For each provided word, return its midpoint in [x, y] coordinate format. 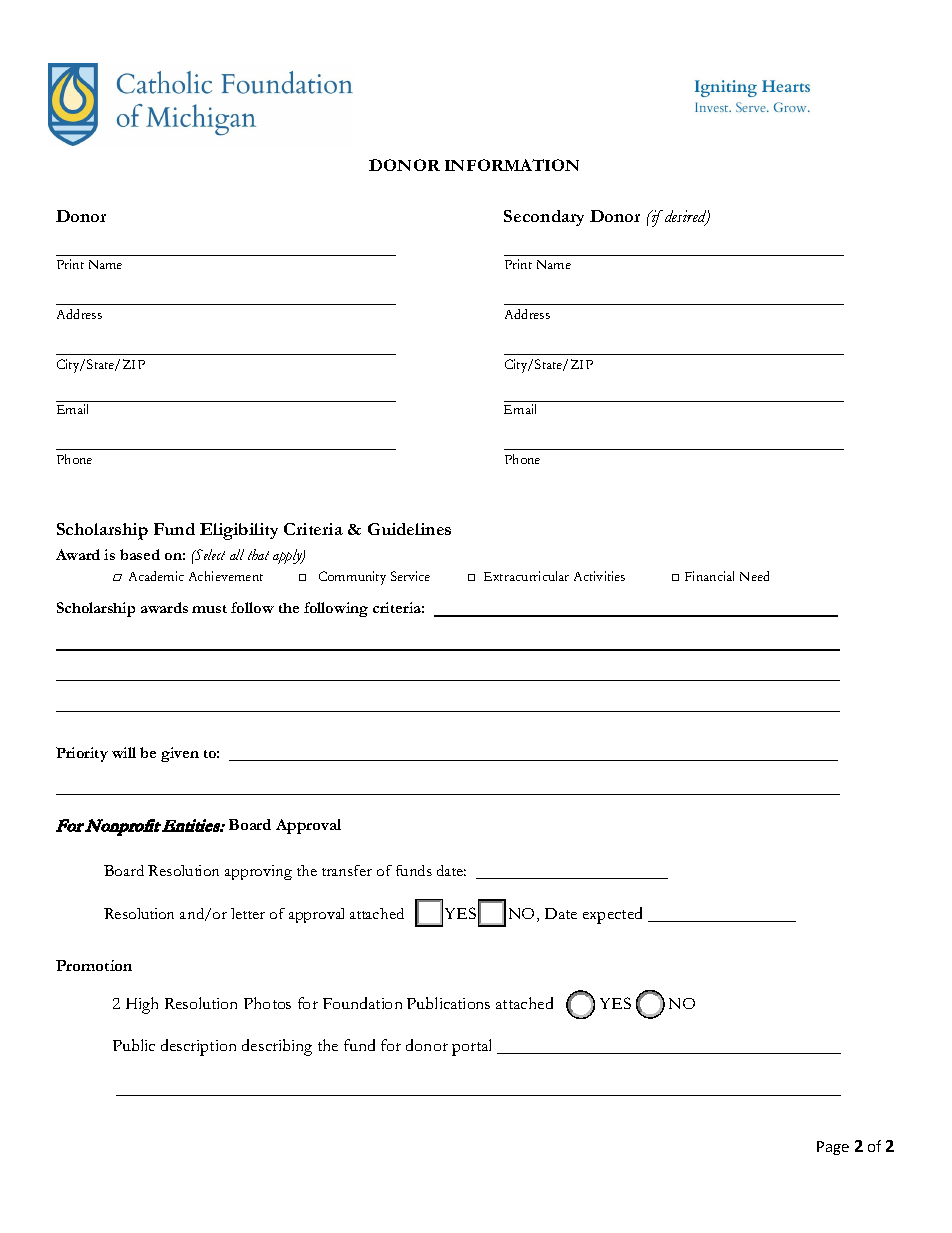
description [198, 1047]
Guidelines [409, 529]
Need [754, 576]
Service [410, 576]
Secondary [544, 218]
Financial [709, 576]
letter [248, 913]
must [209, 609]
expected [612, 915]
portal [471, 1047]
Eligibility [239, 531]
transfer [347, 870]
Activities [599, 576]
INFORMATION [512, 165]
